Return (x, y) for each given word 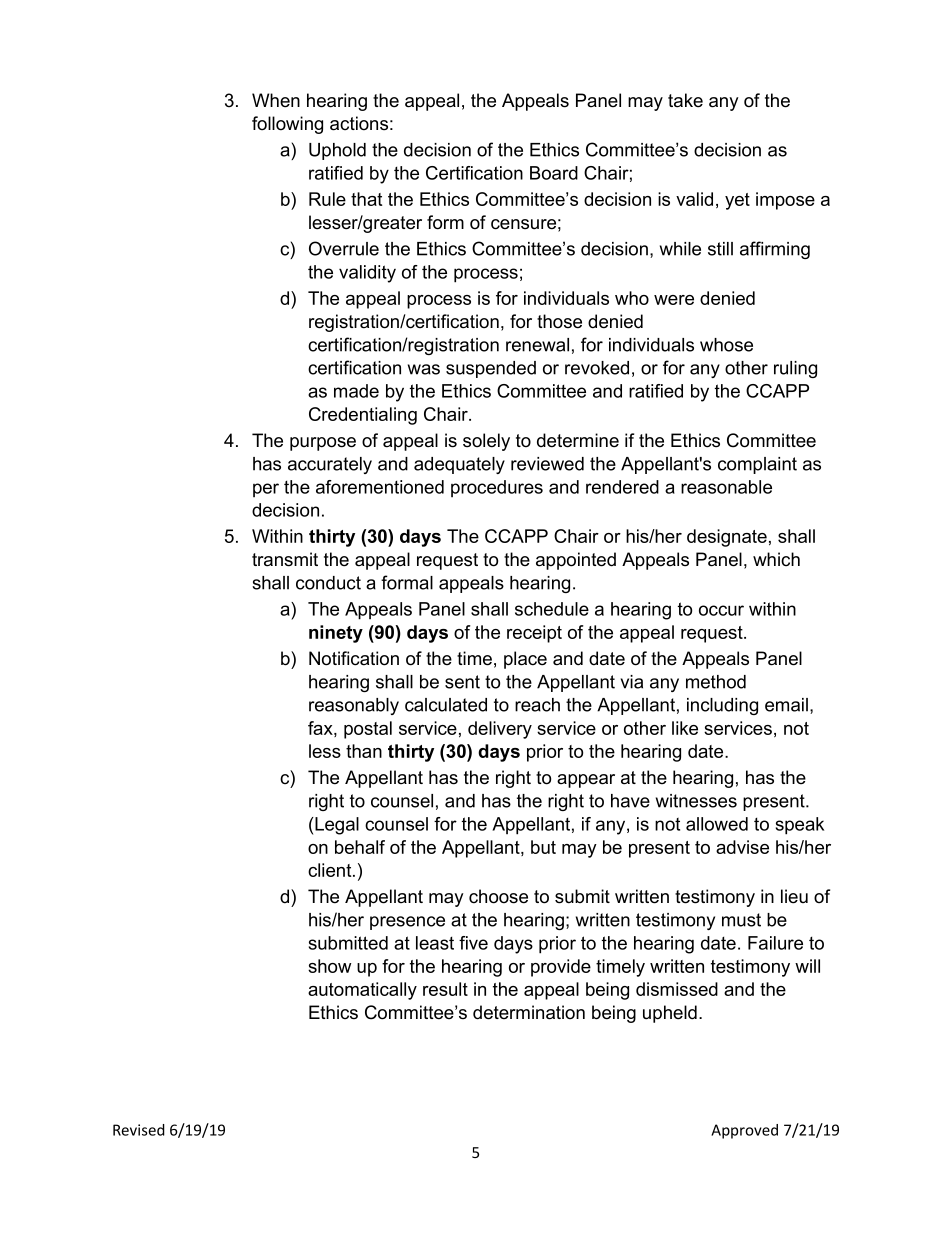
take (685, 100)
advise (742, 847)
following (287, 125)
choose (498, 896)
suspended (491, 369)
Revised (139, 1130)
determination (529, 1012)
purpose (323, 444)
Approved (744, 1131)
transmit (285, 559)
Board (554, 173)
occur (721, 610)
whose (726, 345)
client (331, 870)
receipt (534, 634)
